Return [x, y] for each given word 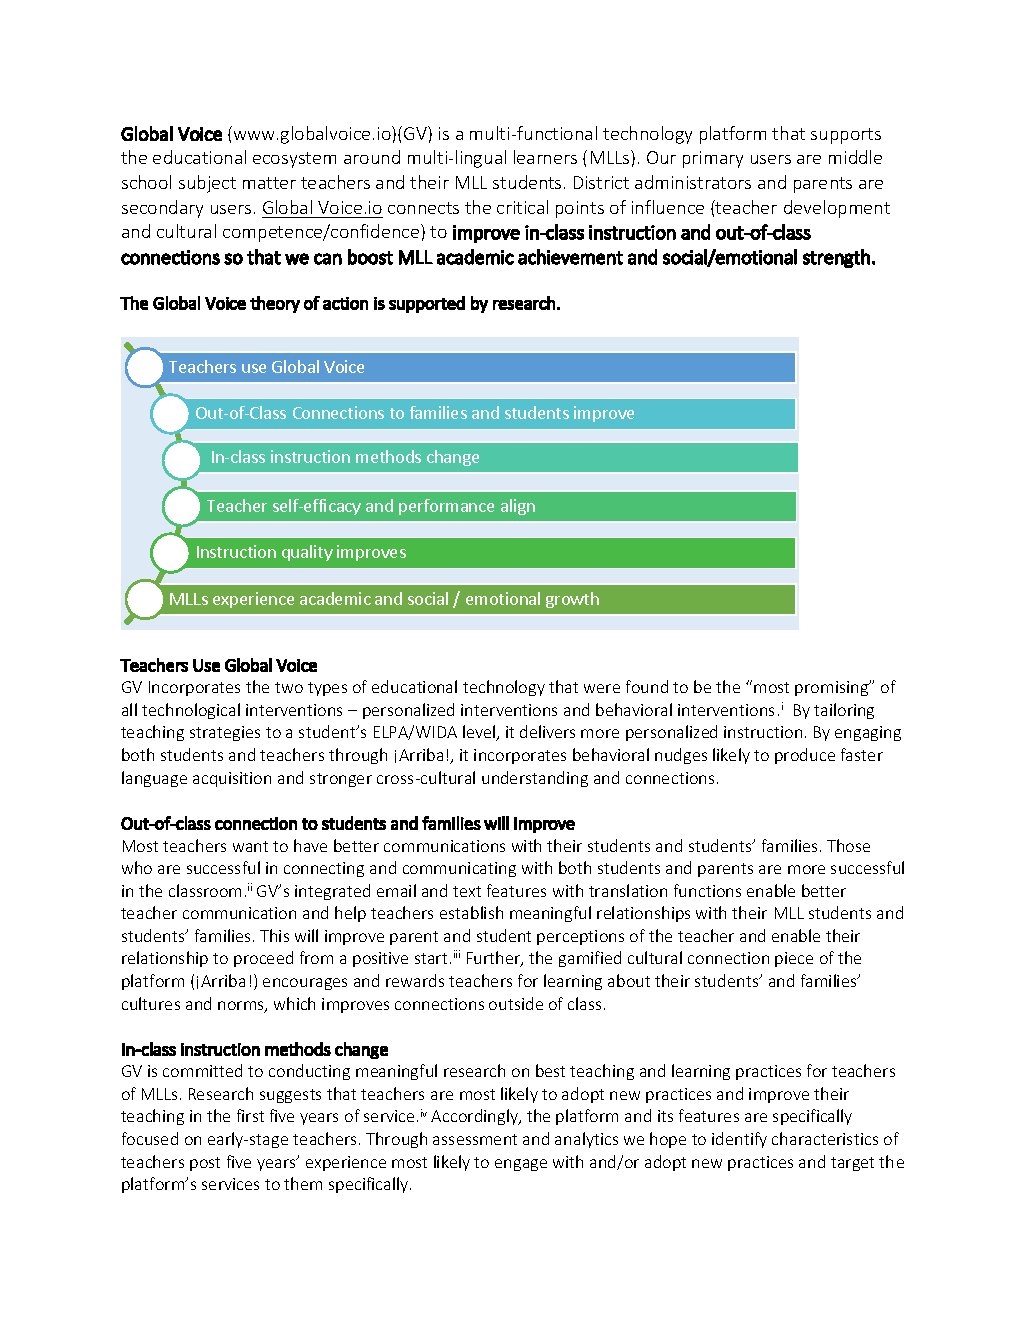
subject [207, 184]
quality [307, 553]
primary [713, 159]
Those [848, 845]
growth [572, 600]
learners [545, 157]
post [205, 1164]
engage [521, 1165]
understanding [535, 779]
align [518, 507]
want [250, 846]
